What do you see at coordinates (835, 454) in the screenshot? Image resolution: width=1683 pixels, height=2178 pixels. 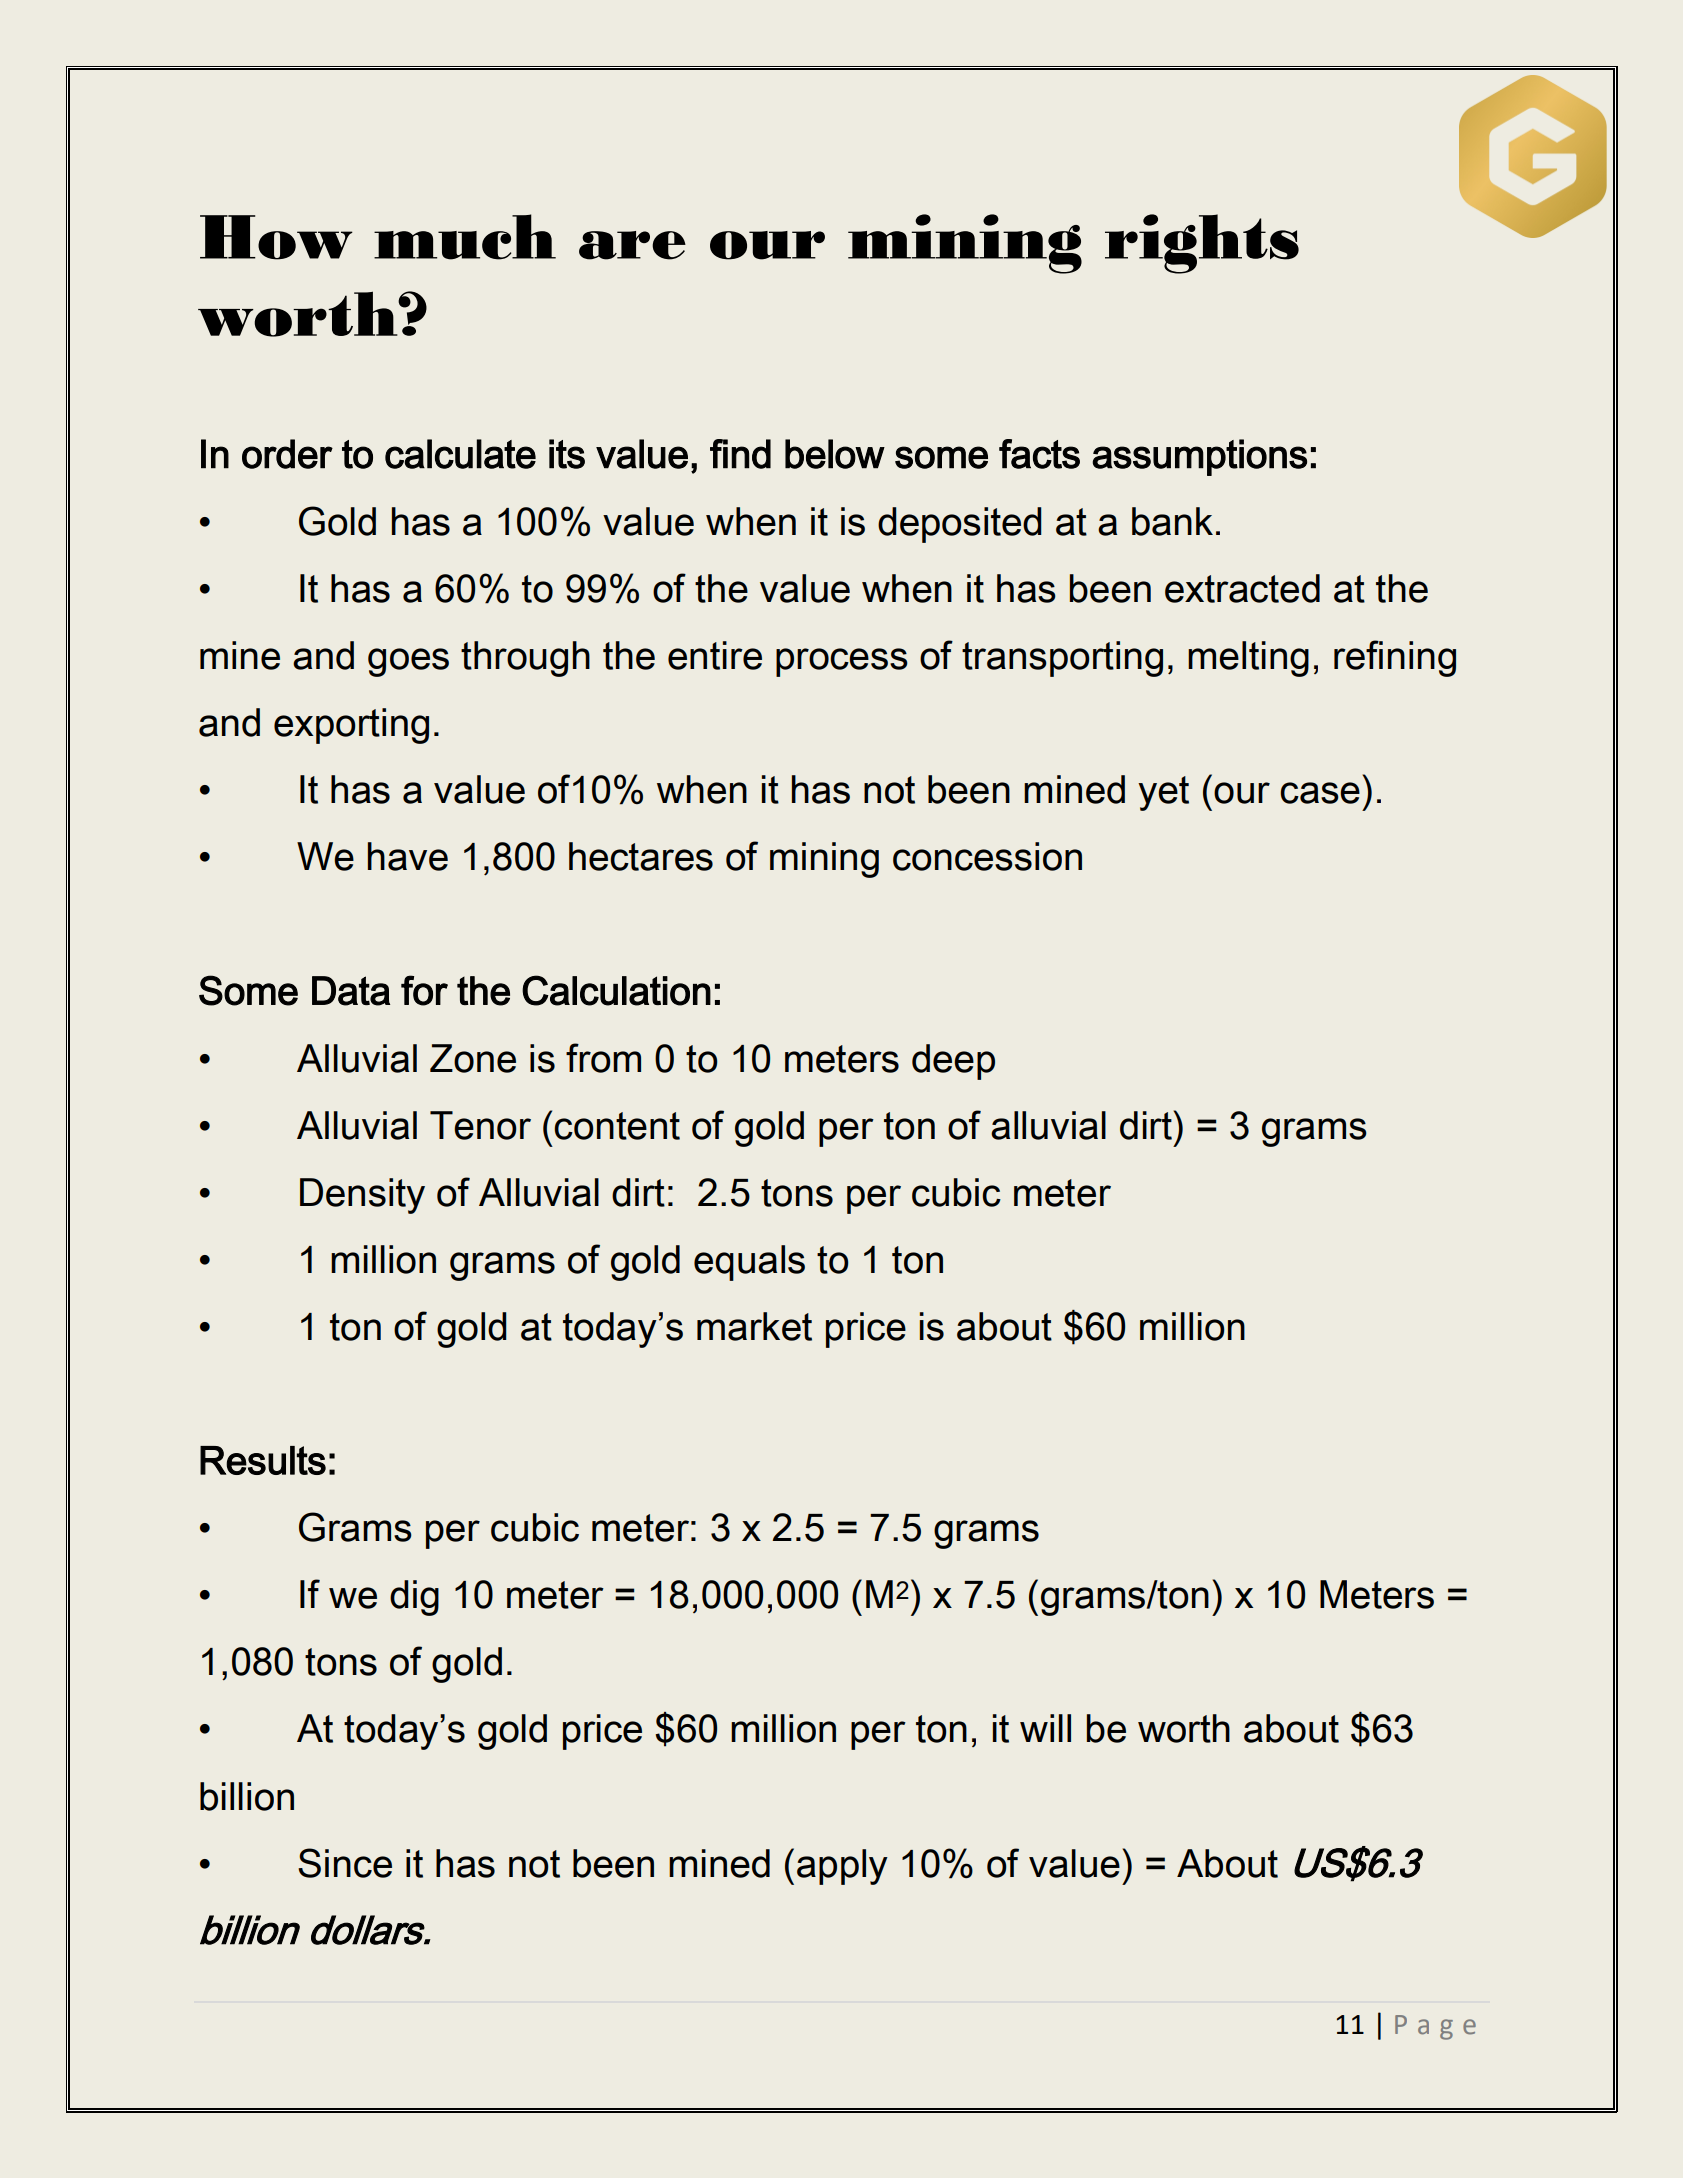 I see `below` at bounding box center [835, 454].
